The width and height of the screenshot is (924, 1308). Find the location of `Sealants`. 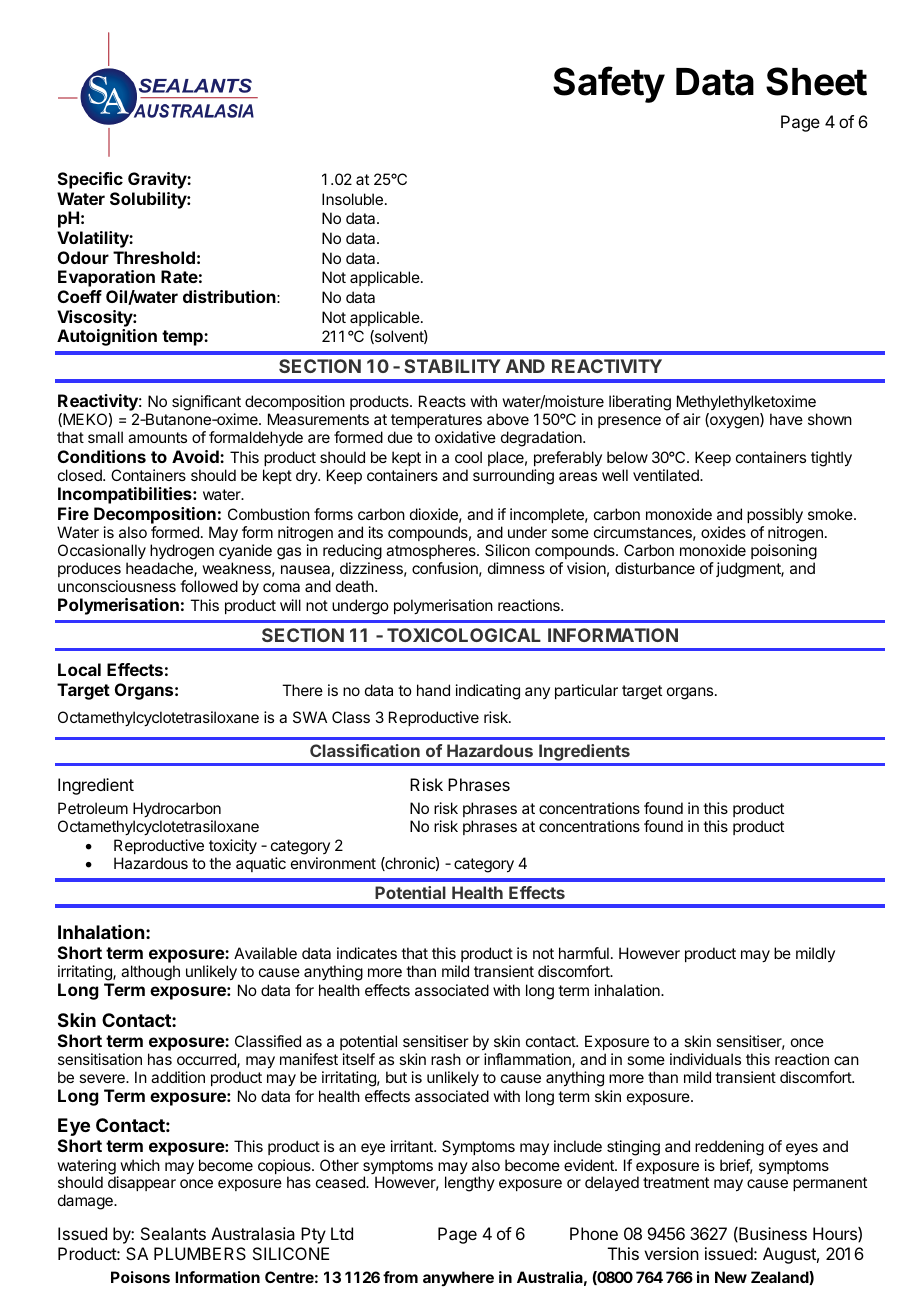

Sealants is located at coordinates (173, 1233).
